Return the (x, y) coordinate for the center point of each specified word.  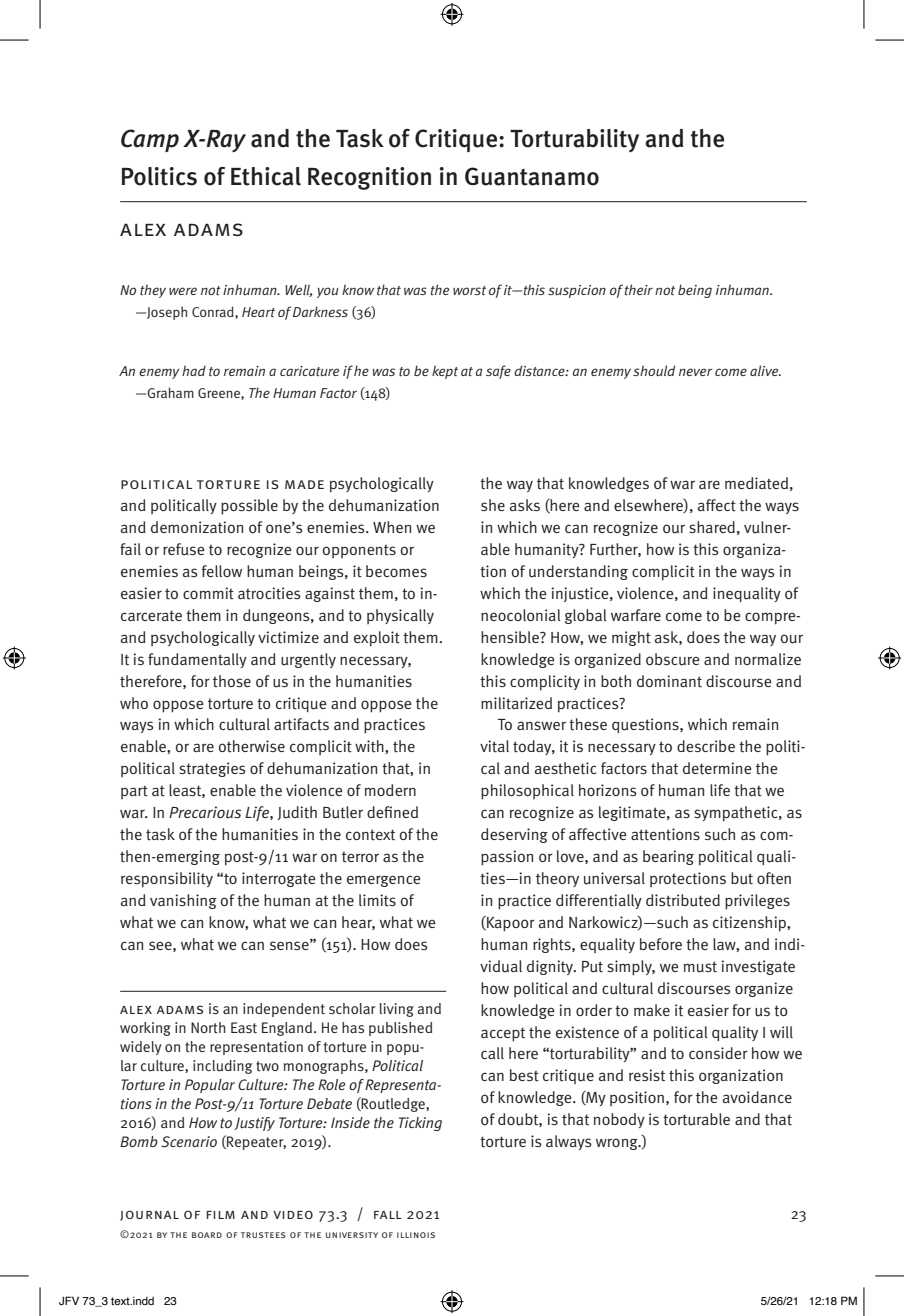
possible (249, 507)
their (639, 289)
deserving (514, 835)
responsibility (167, 880)
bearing (668, 857)
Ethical (266, 176)
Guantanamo (532, 176)
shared (712, 527)
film (220, 1215)
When (392, 527)
